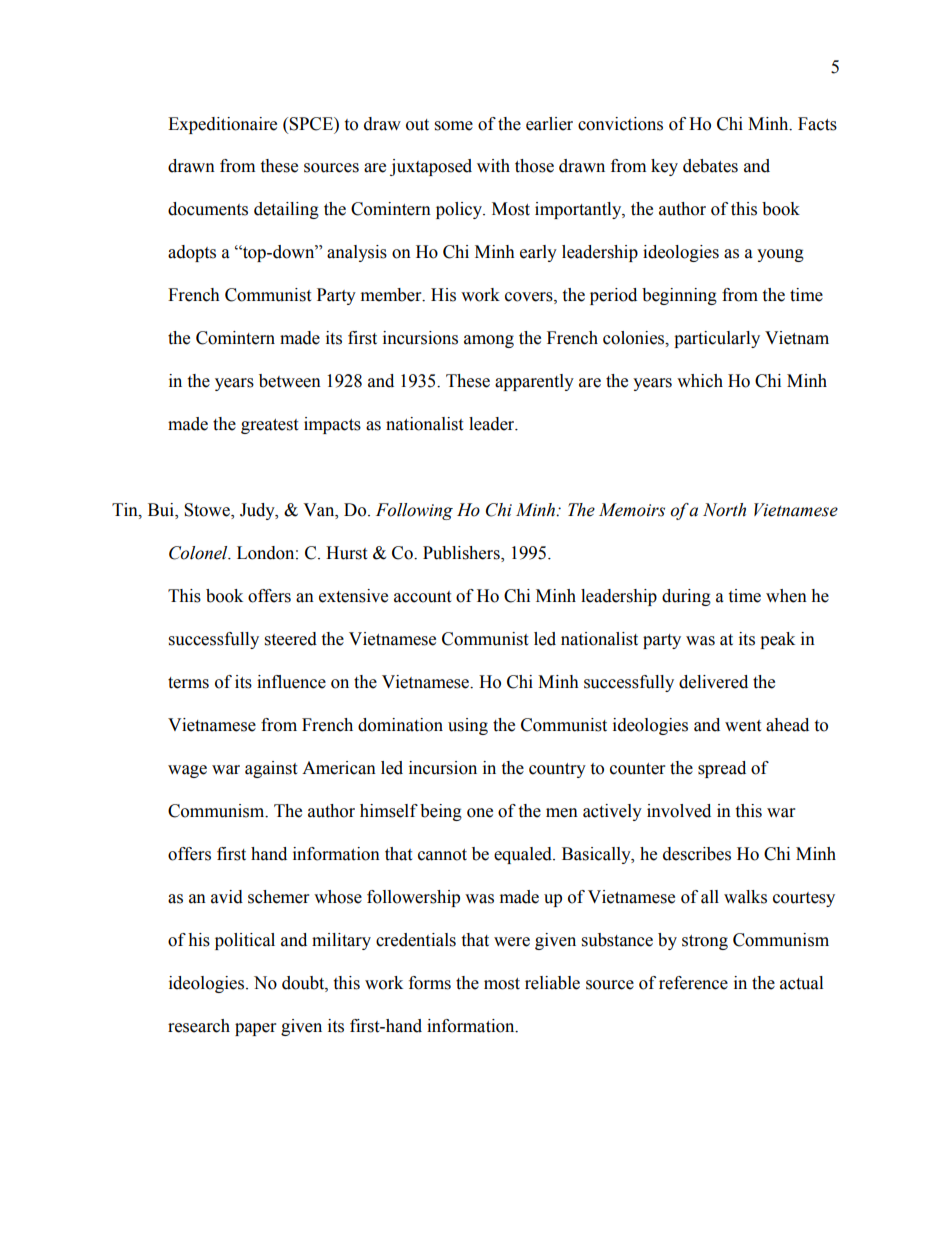 This document has width=952, height=1233. I want to click on Colonel, so click(199, 553).
